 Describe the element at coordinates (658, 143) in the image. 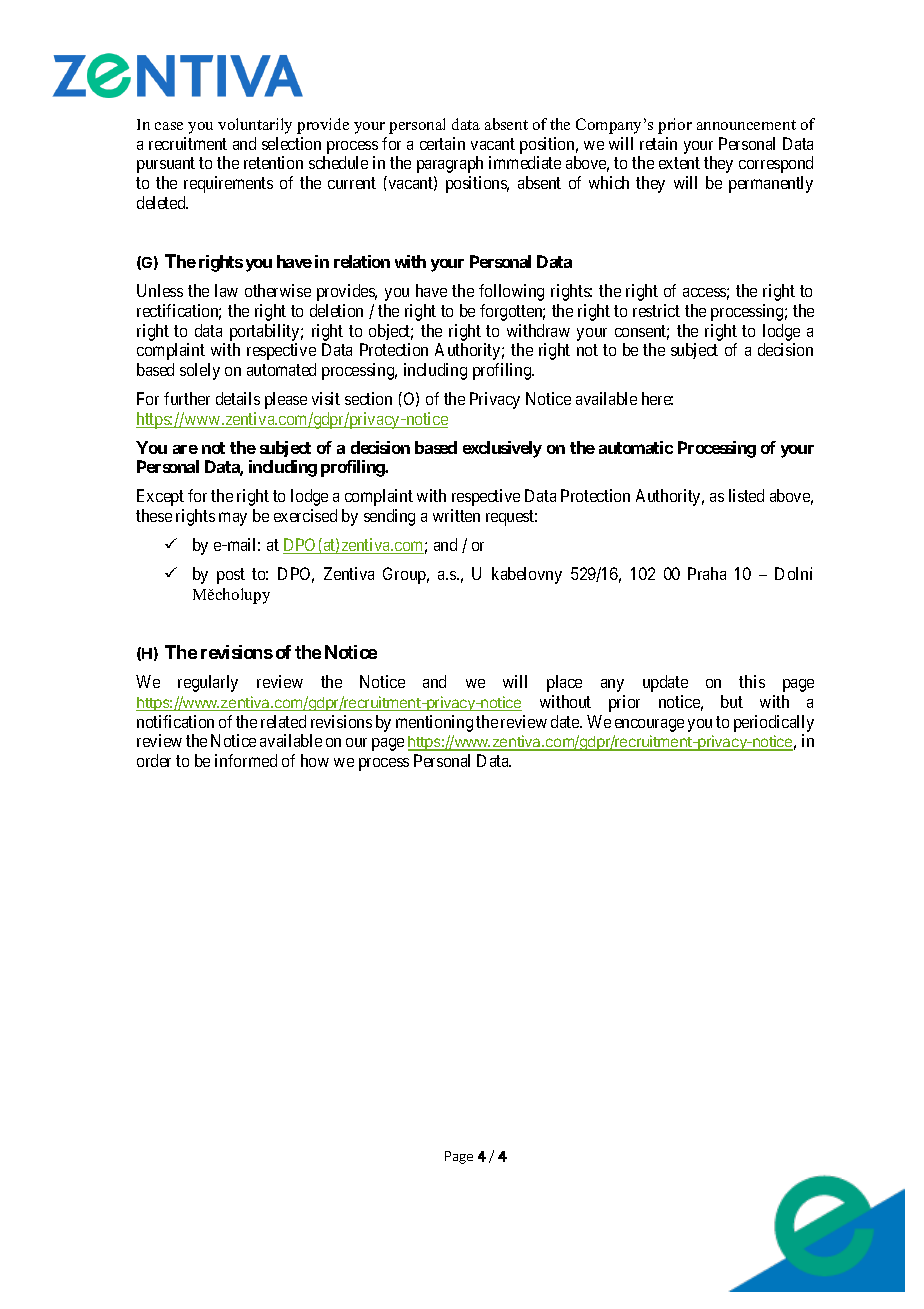

I see `retain` at that location.
